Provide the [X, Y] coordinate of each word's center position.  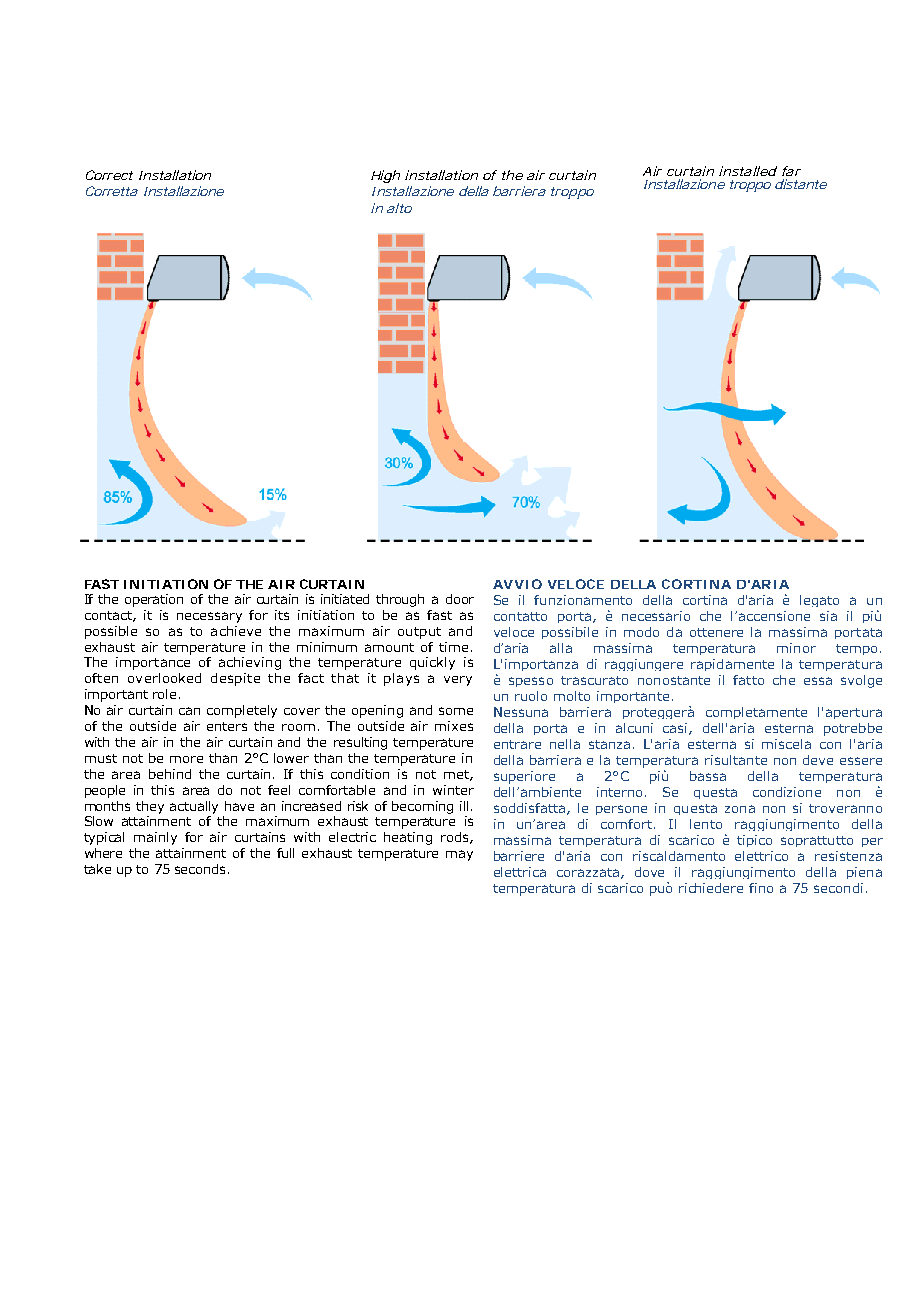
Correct [109, 175]
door [460, 599]
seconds [200, 869]
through [400, 600]
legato [819, 601]
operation [154, 600]
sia [828, 616]
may [459, 855]
